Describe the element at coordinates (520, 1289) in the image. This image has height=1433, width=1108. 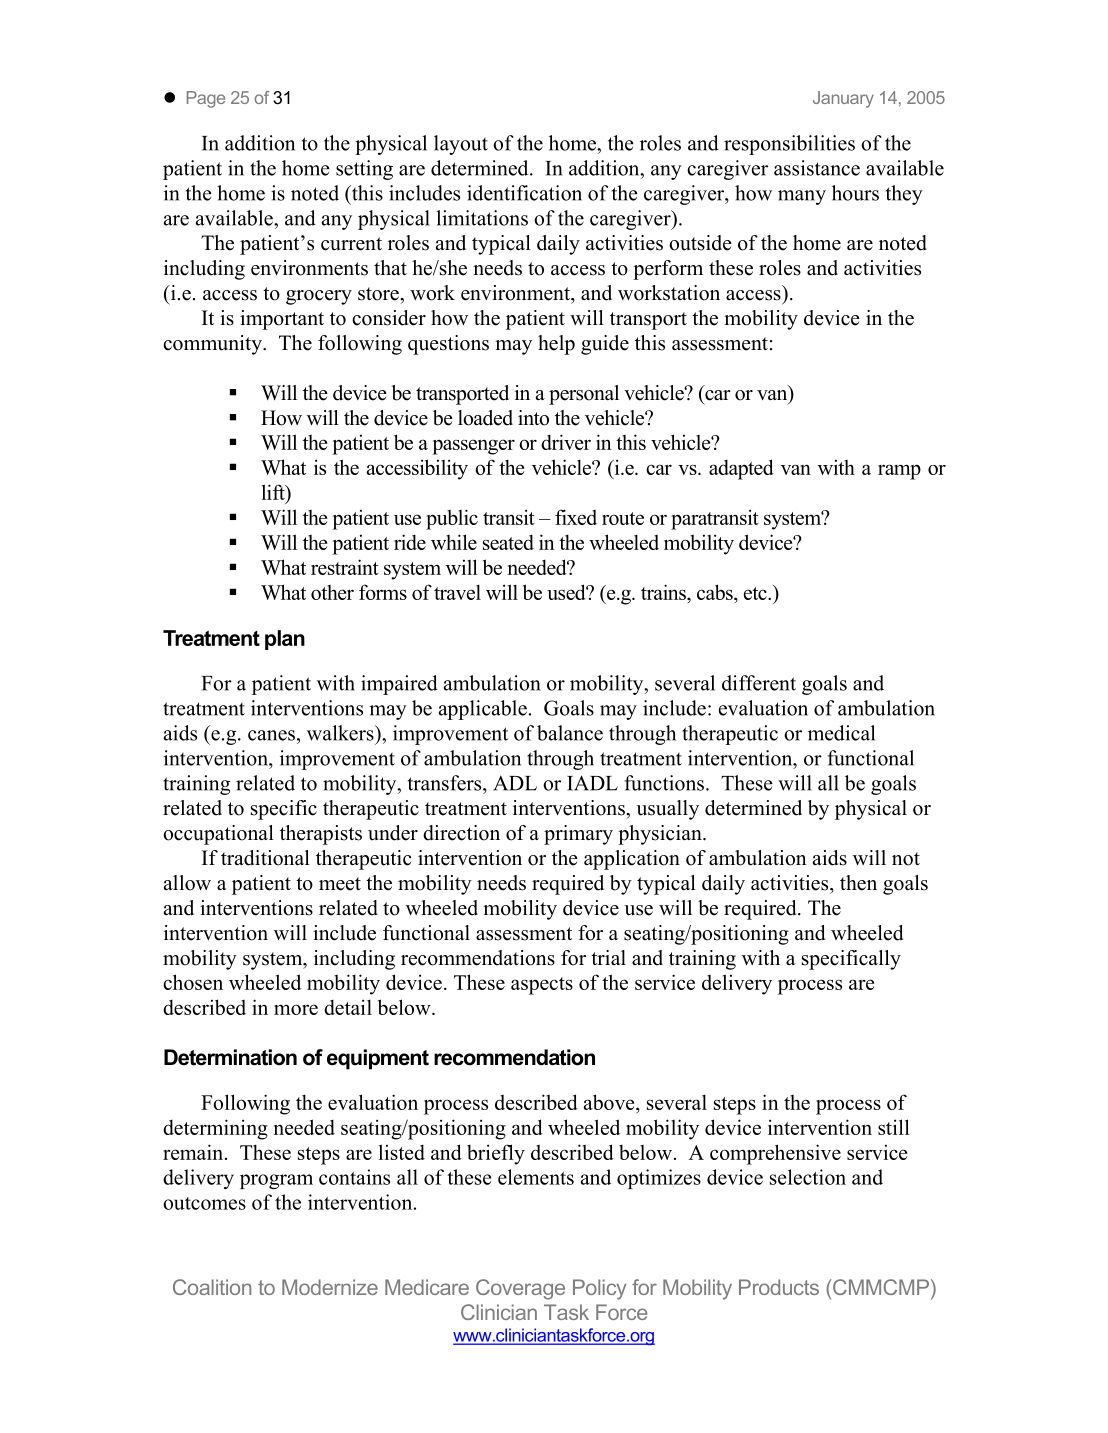
I see `Coverage` at that location.
